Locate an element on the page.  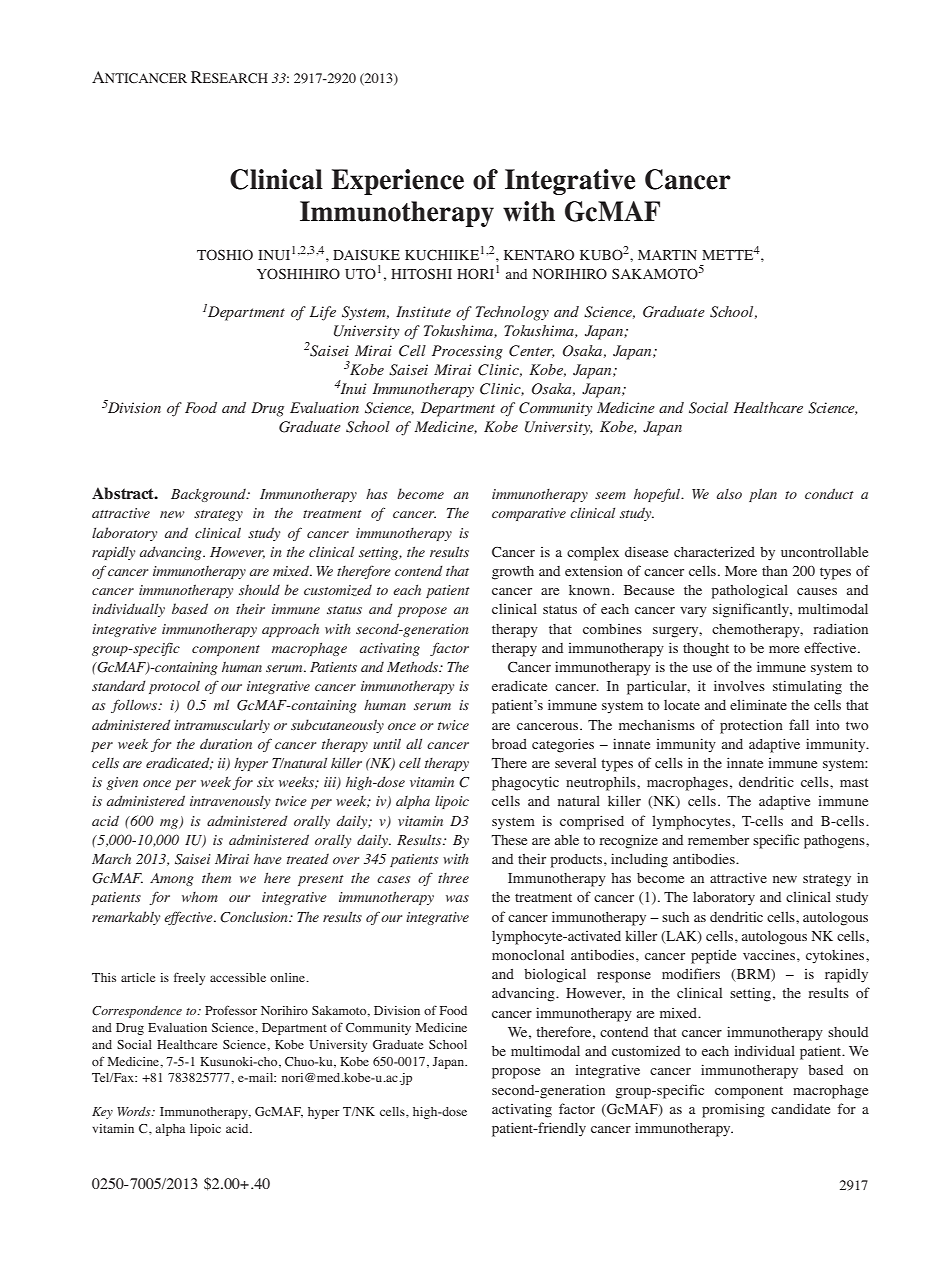
MARTIN is located at coordinates (667, 255).
